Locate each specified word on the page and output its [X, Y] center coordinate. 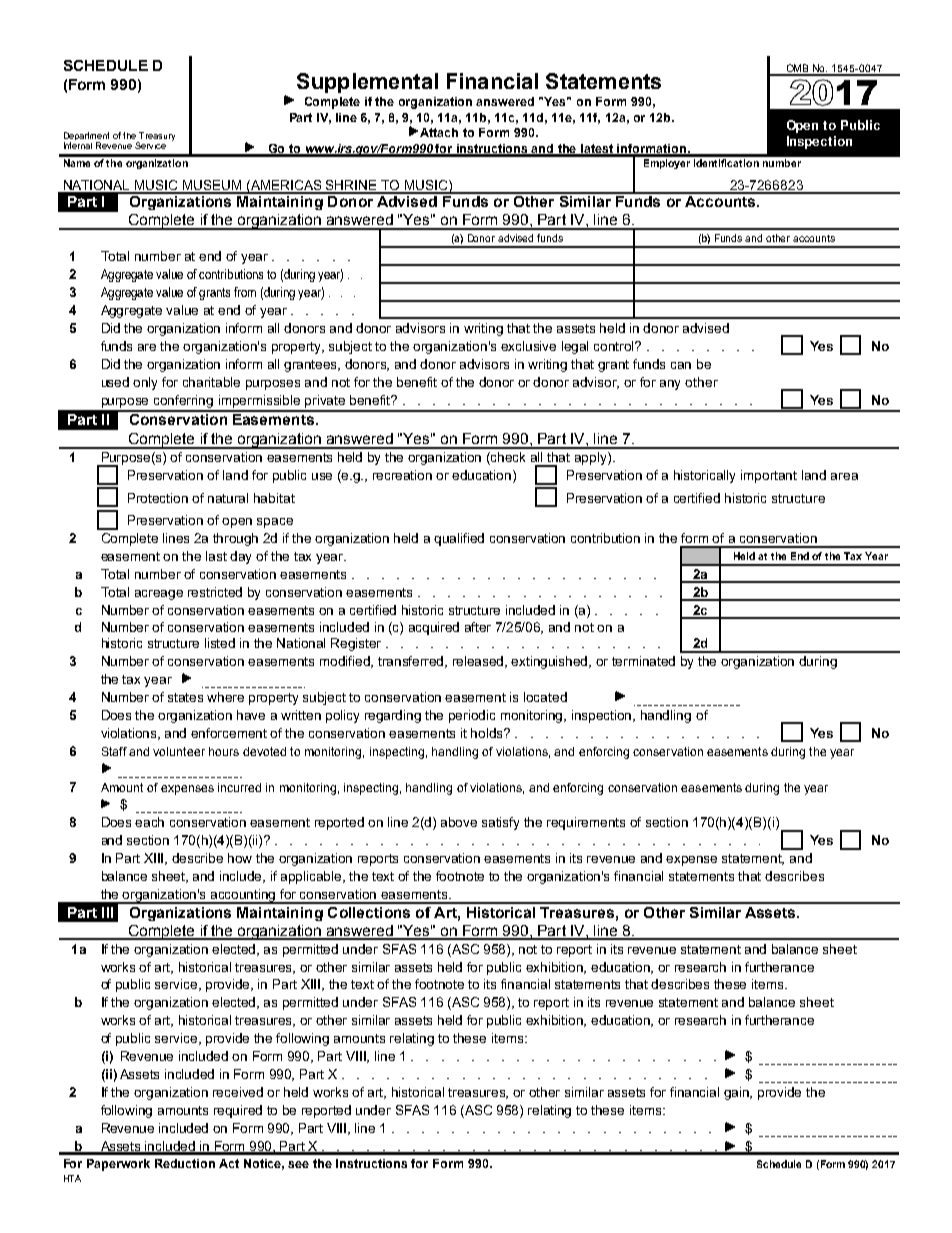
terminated [643, 661]
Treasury [156, 137]
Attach [439, 132]
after [478, 627]
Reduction [185, 1163]
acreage [159, 595]
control [615, 346]
